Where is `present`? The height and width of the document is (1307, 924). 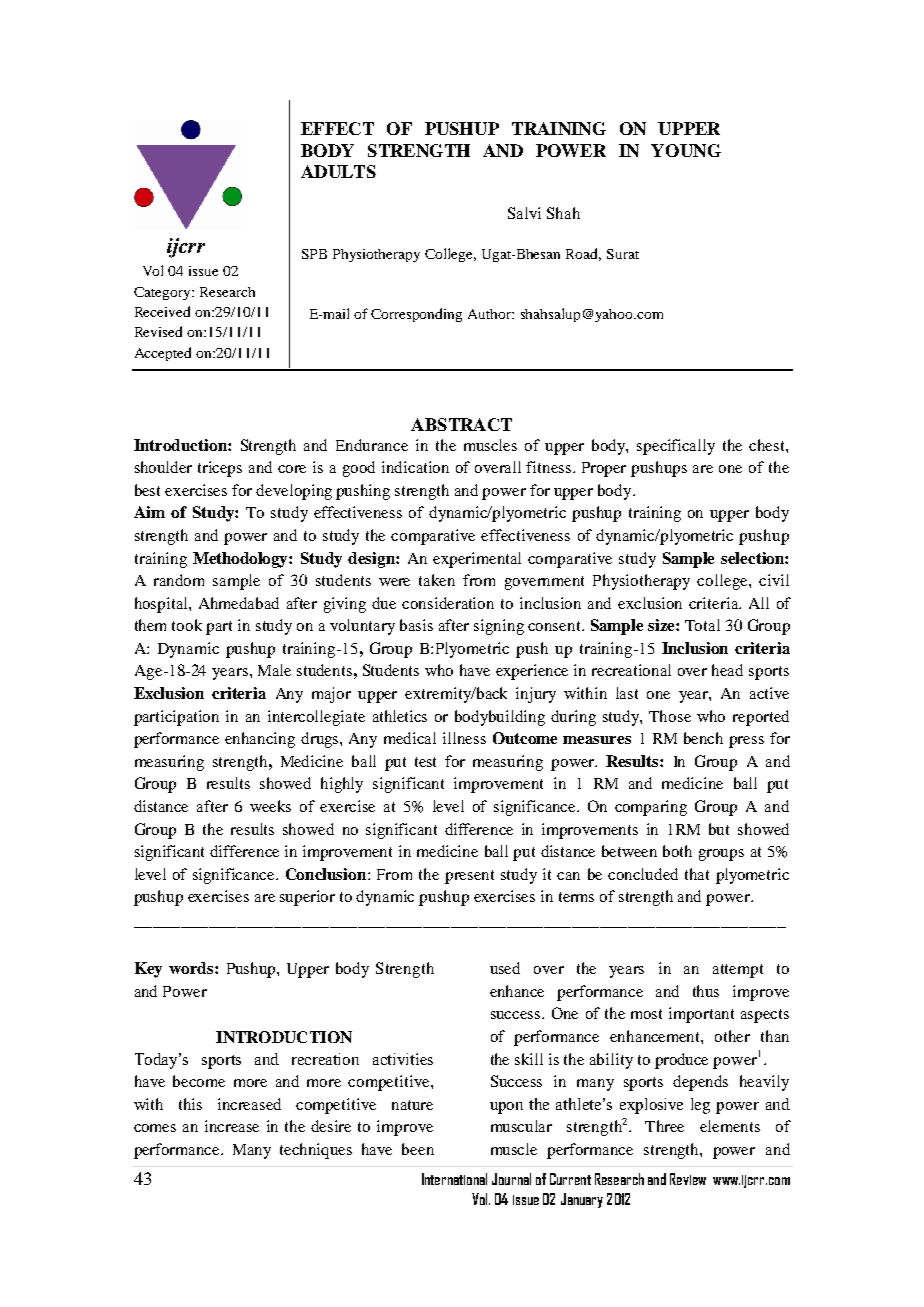
present is located at coordinates (469, 877).
